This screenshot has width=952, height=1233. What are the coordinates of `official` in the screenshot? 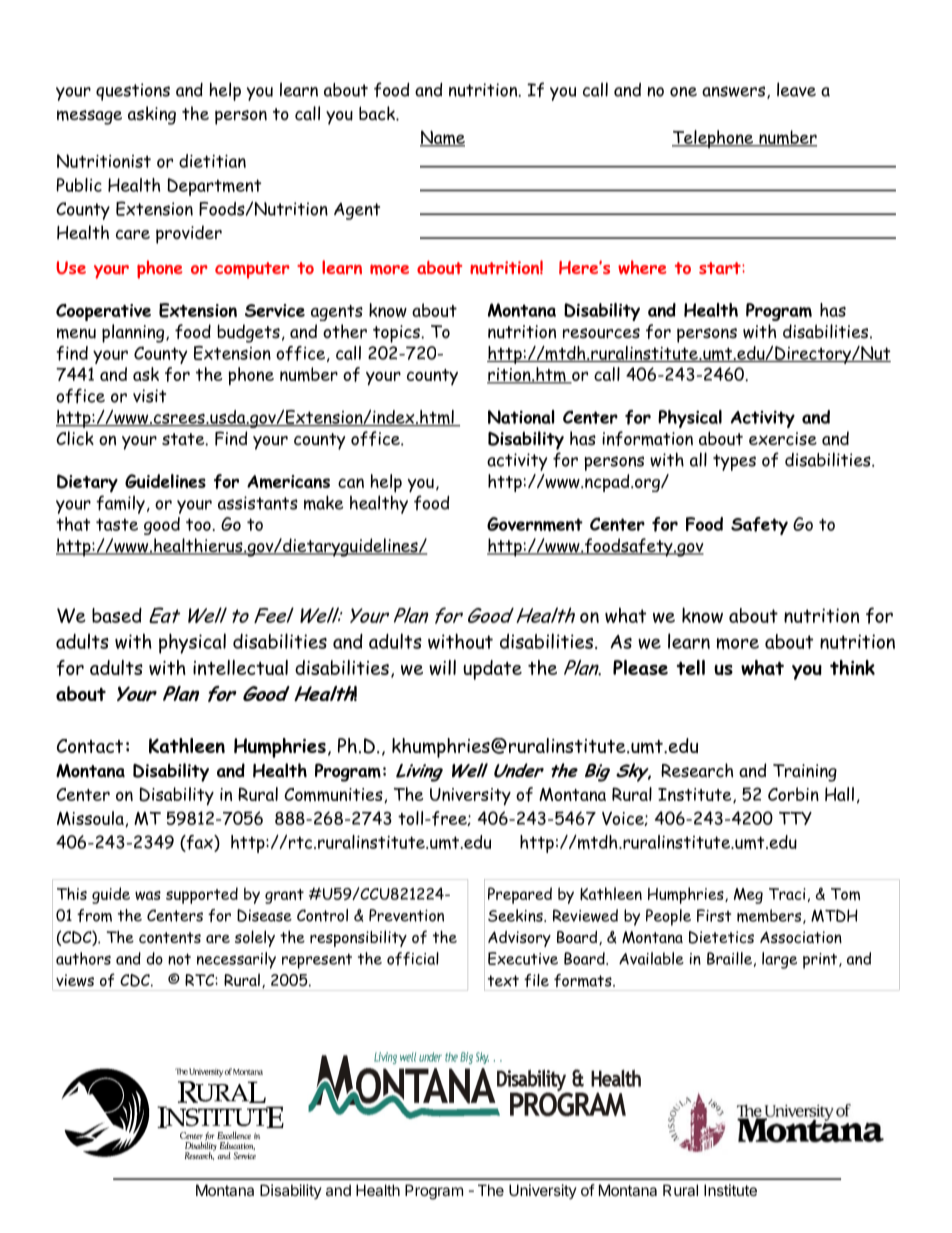 It's located at (413, 959).
